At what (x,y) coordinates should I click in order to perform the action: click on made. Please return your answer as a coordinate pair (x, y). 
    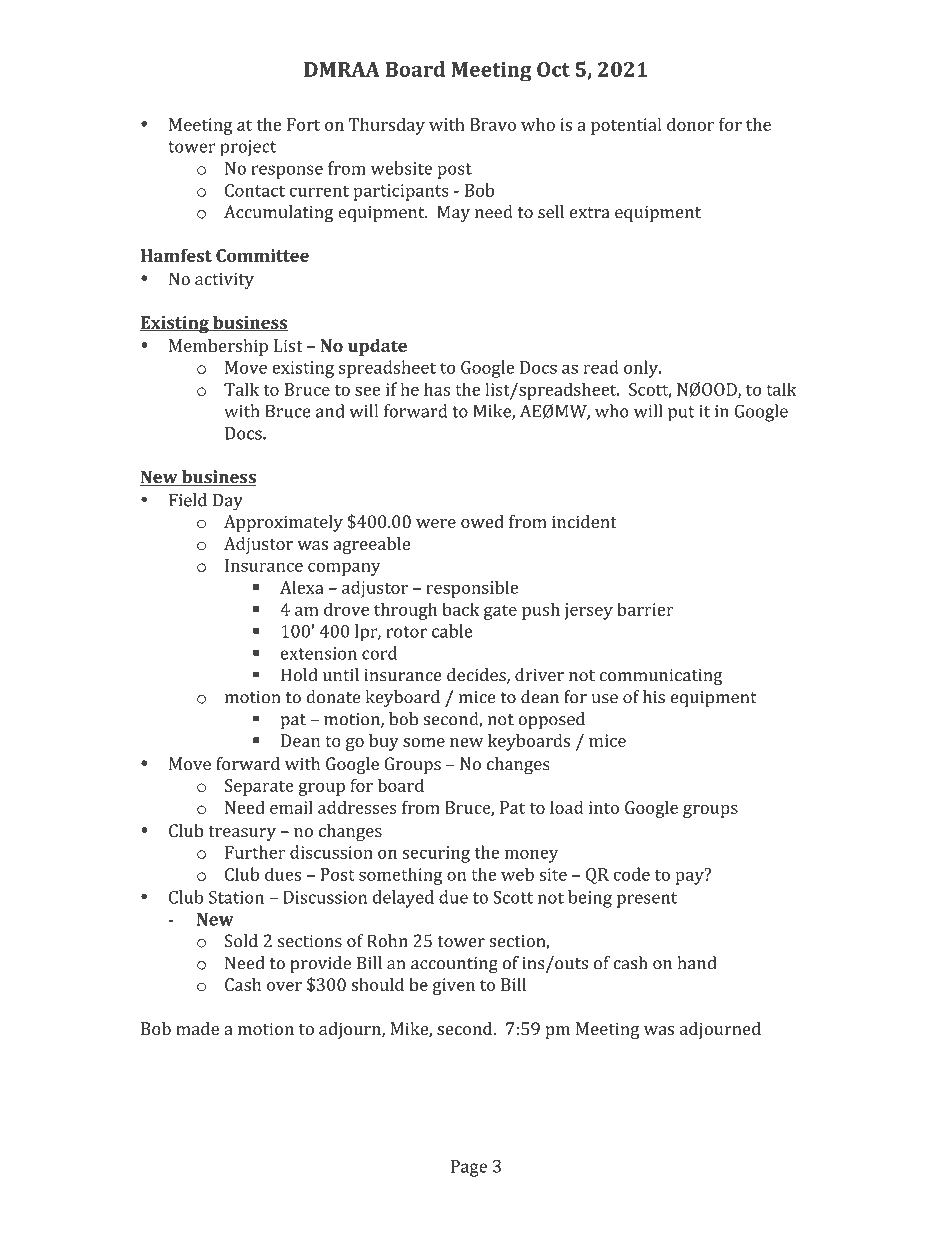
    Looking at the image, I should click on (197, 1028).
